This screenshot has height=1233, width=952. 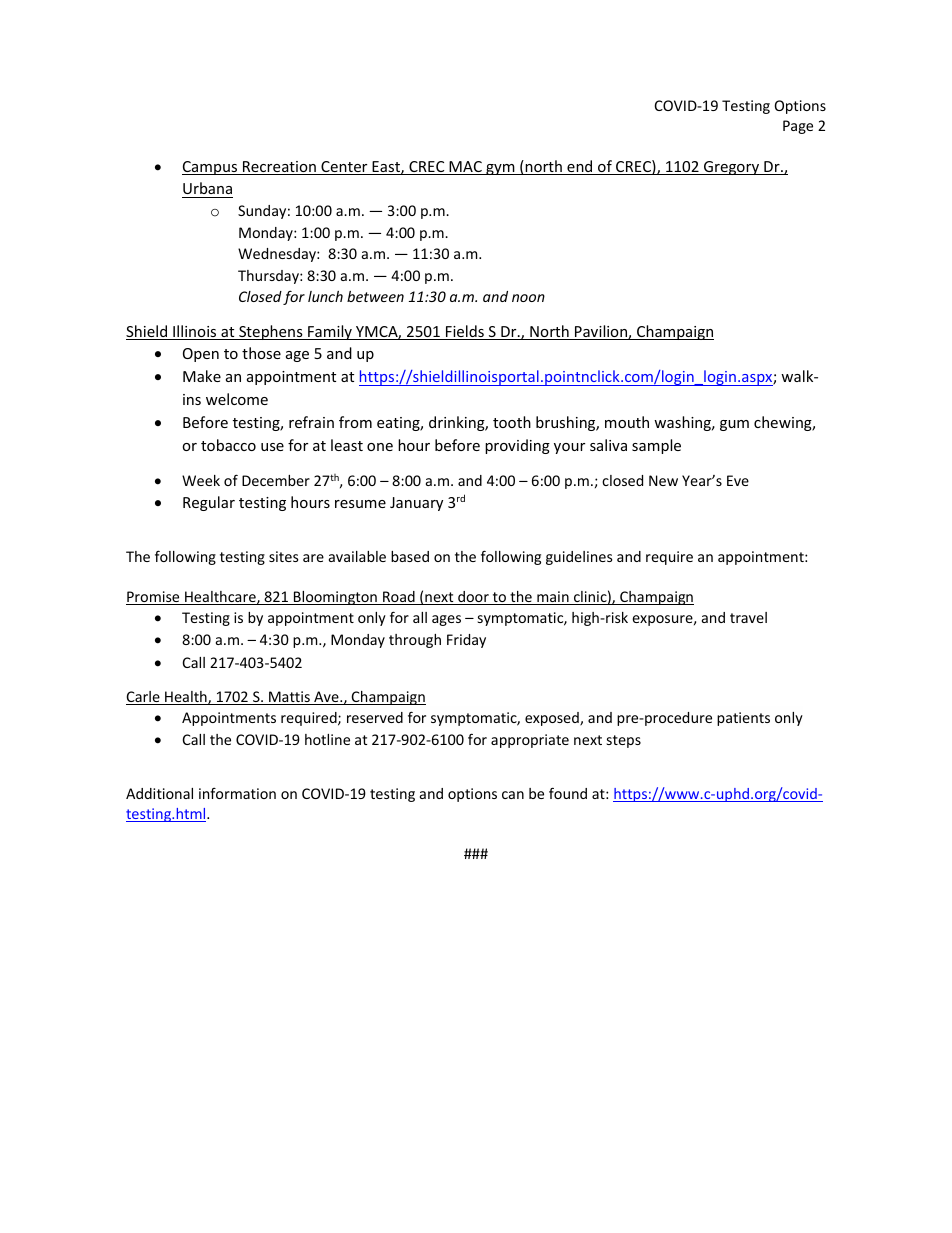 I want to click on can, so click(x=513, y=795).
